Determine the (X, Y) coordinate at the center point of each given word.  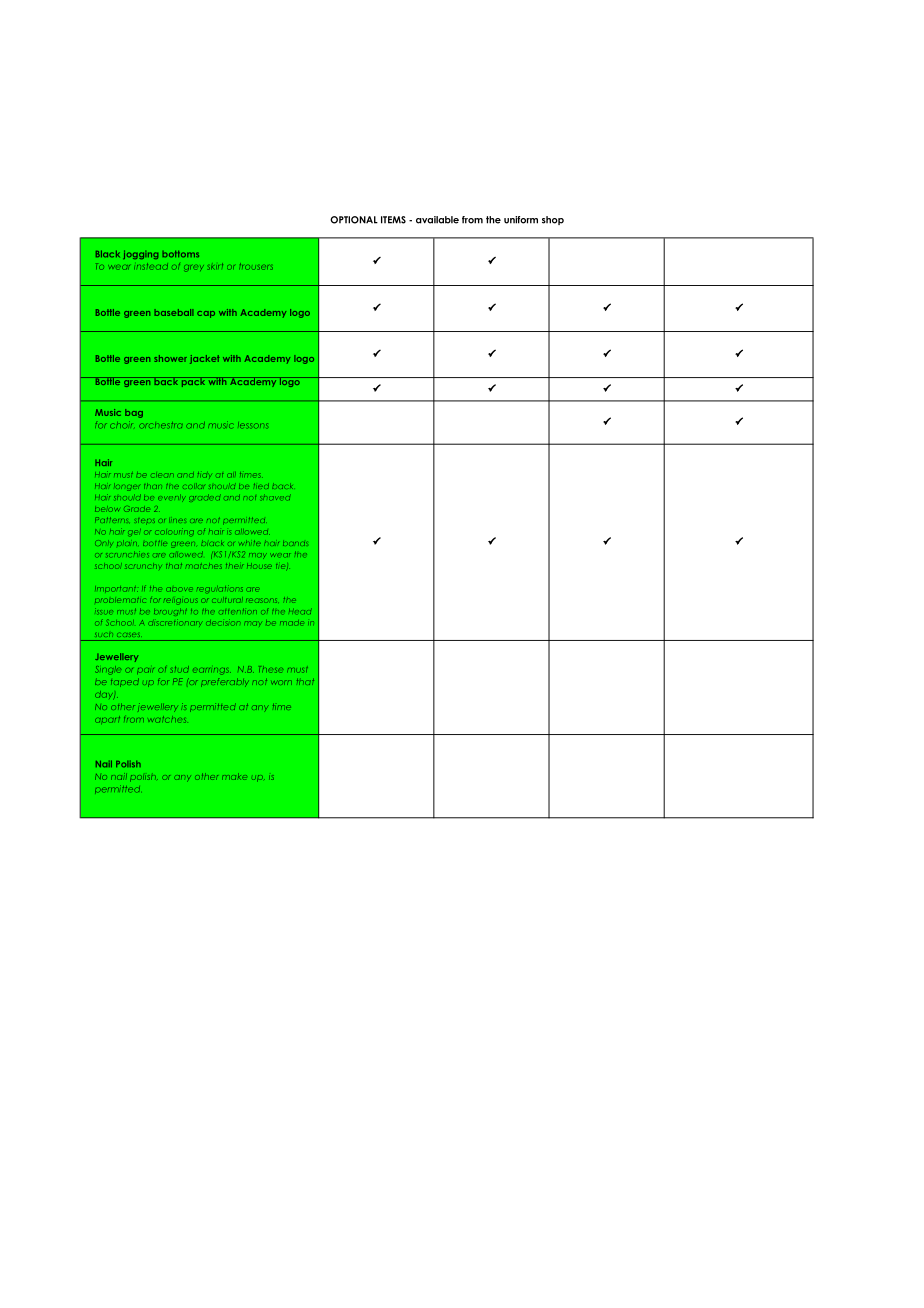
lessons (253, 425)
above (179, 589)
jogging (140, 254)
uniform (521, 220)
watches (167, 719)
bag (134, 413)
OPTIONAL (354, 220)
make (234, 776)
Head (300, 611)
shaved (275, 498)
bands (295, 543)
